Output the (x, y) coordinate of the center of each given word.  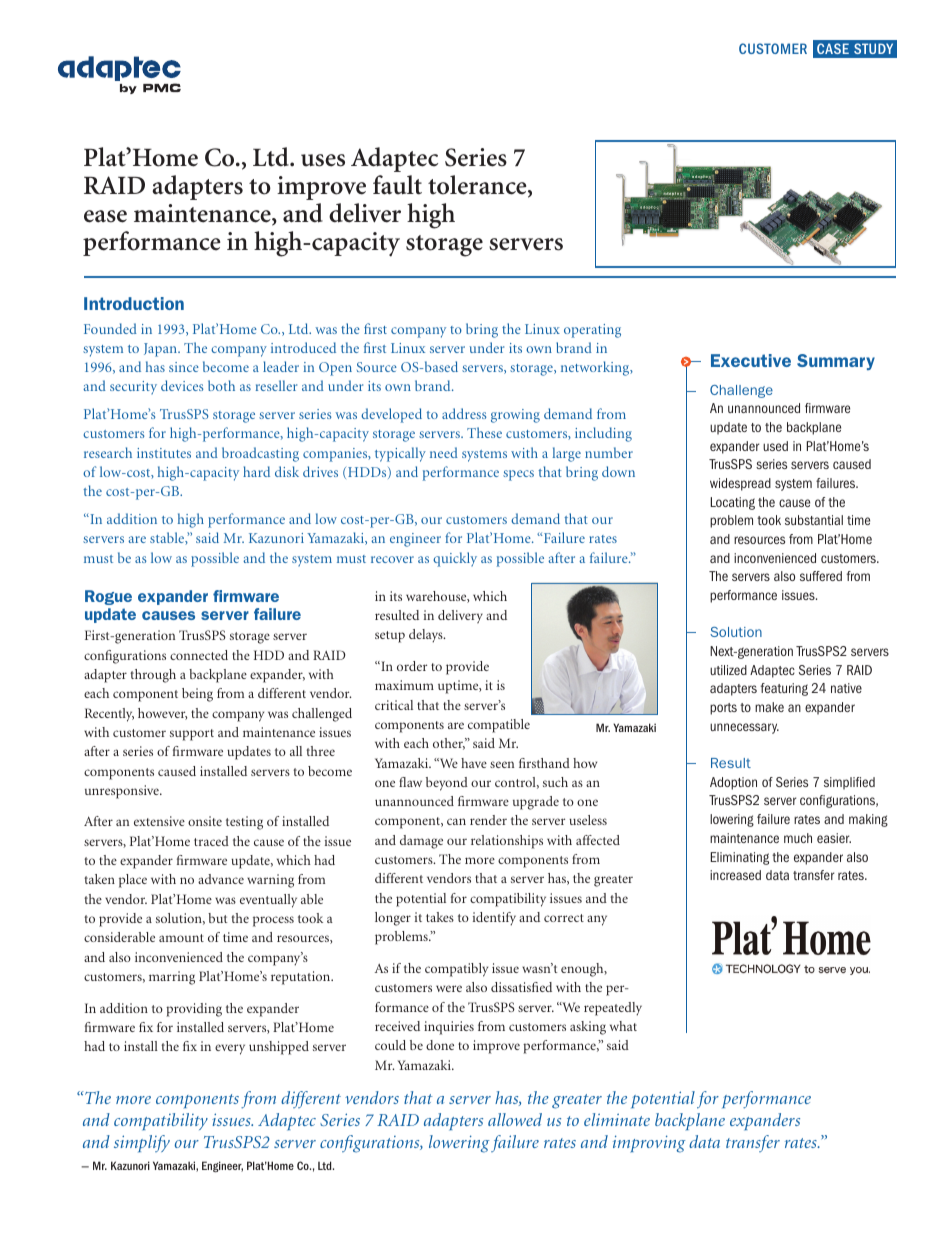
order (412, 666)
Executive (751, 360)
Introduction (134, 303)
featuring (784, 689)
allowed (515, 1119)
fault (397, 185)
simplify (142, 1144)
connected (199, 655)
